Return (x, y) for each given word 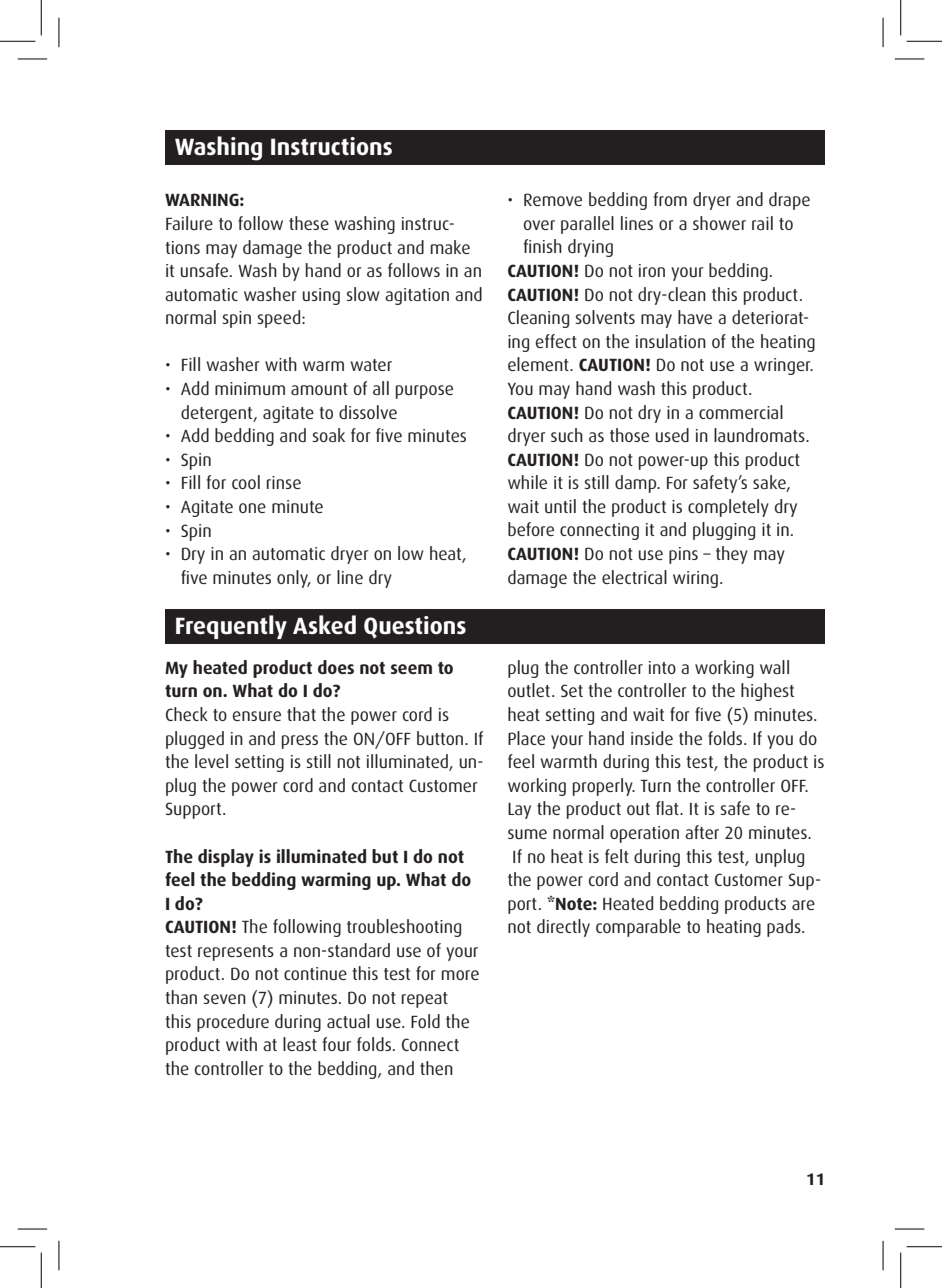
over (539, 225)
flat (668, 808)
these (309, 223)
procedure (233, 1023)
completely (728, 508)
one (252, 508)
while (527, 482)
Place (526, 738)
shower (719, 223)
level (211, 761)
